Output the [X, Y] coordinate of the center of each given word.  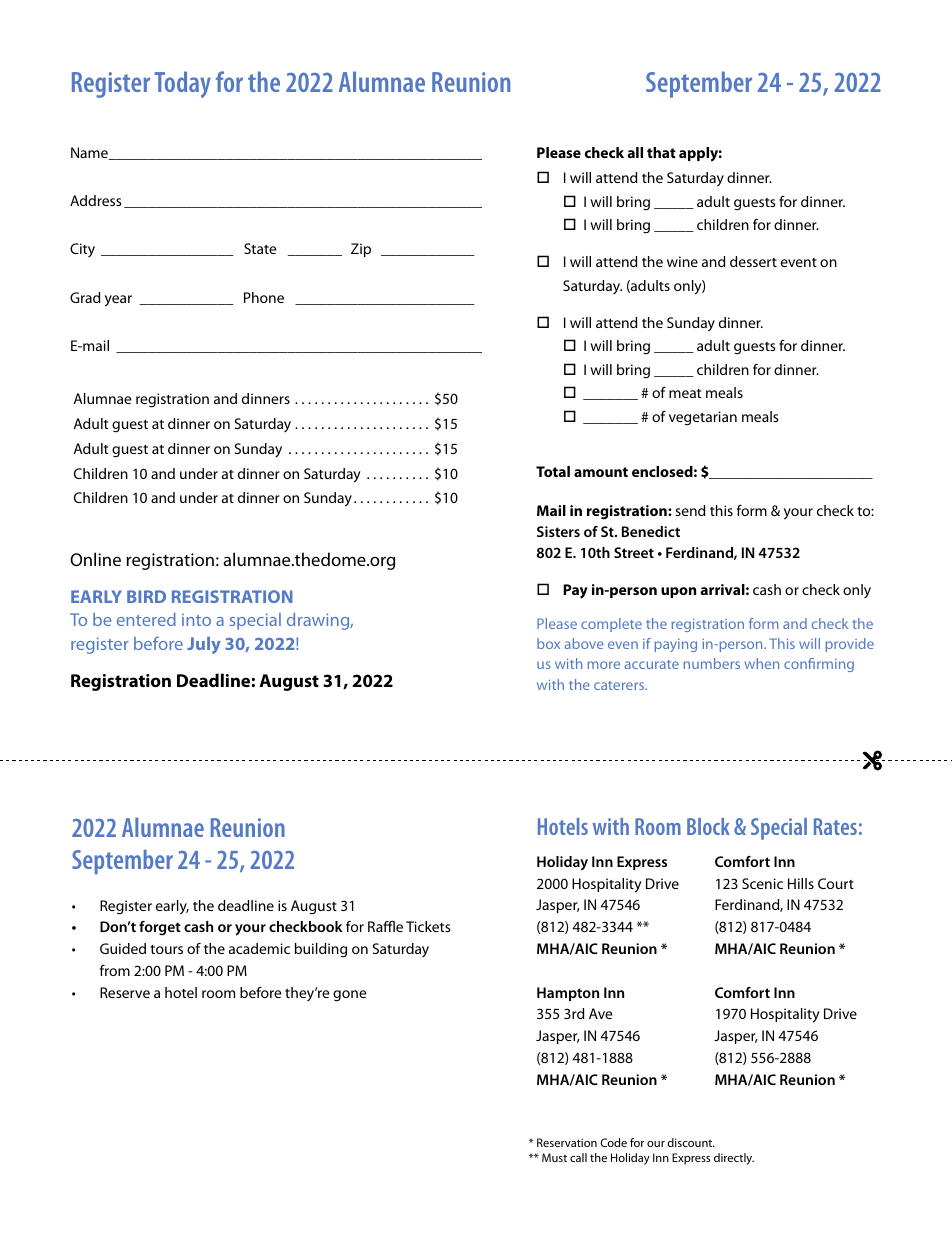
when [761, 663]
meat [685, 393]
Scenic [762, 883]
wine [682, 261]
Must [554, 1157]
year [118, 301]
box [548, 643]
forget [160, 928]
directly [734, 1159]
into [196, 620]
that [661, 152]
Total [553, 471]
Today [183, 84]
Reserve [125, 992]
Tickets [428, 926]
